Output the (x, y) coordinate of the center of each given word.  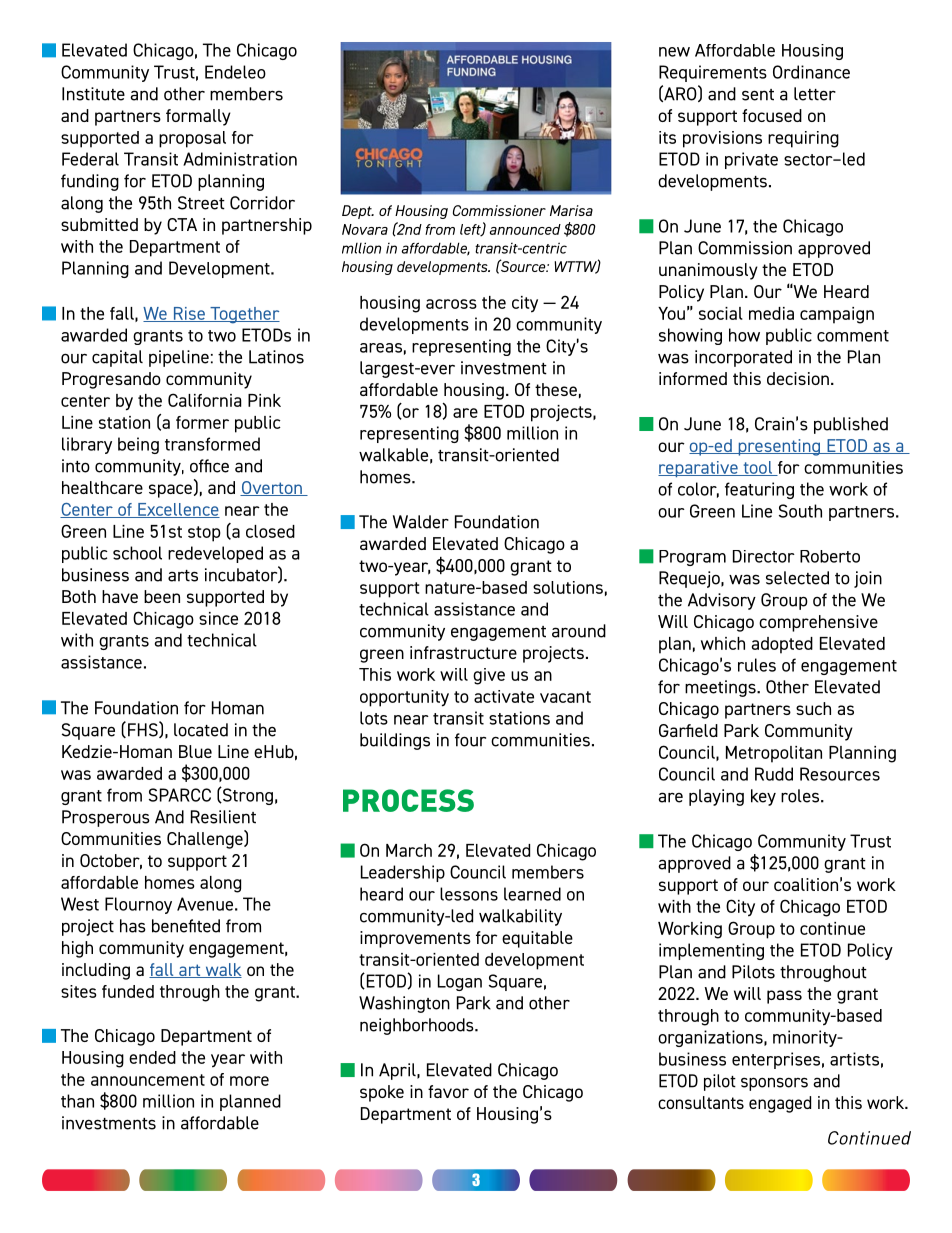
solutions (568, 587)
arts (183, 576)
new (674, 52)
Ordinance (811, 72)
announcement (148, 1080)
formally (198, 117)
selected (797, 578)
